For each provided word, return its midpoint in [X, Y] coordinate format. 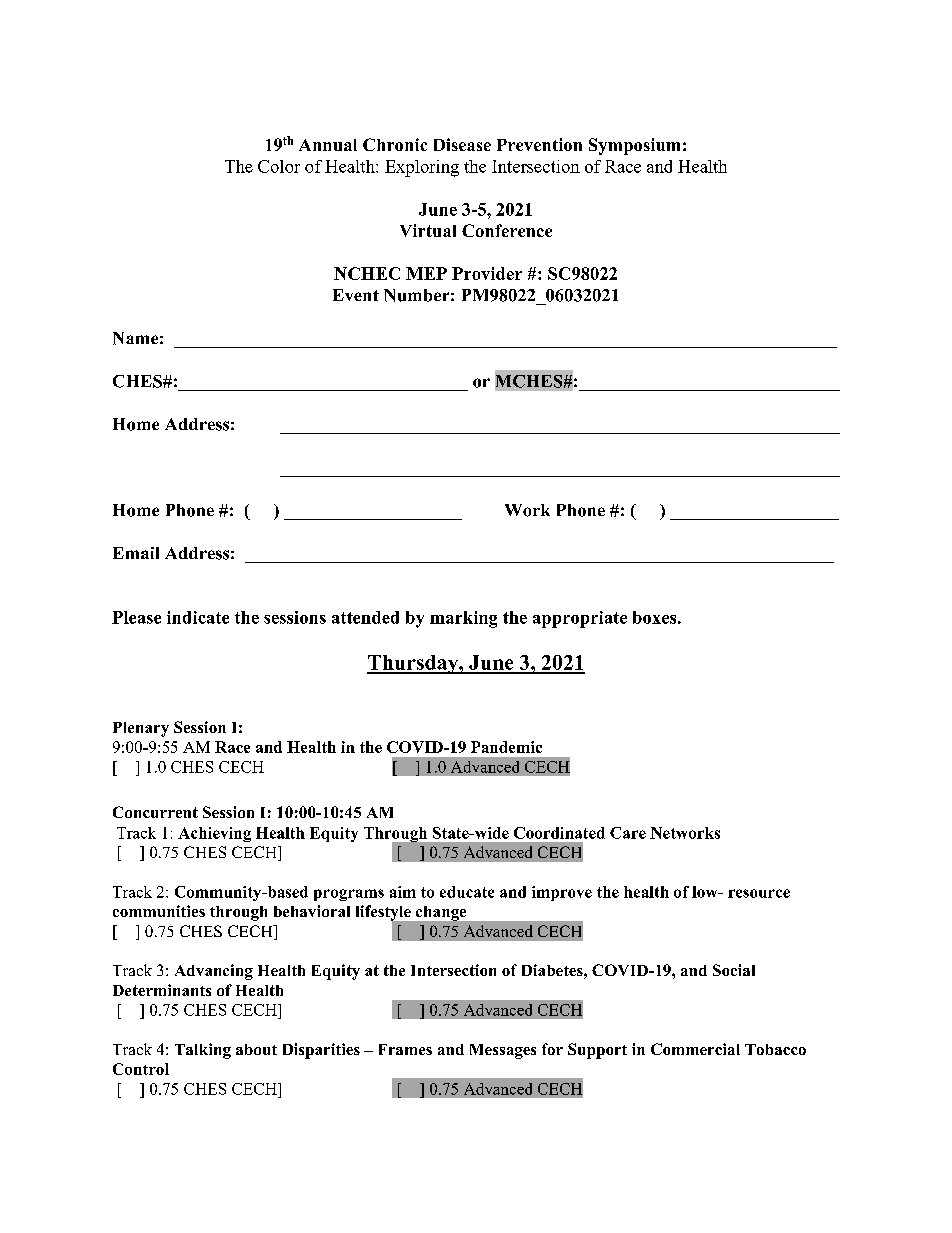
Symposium [634, 146]
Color [279, 166]
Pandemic [506, 747]
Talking [203, 1051]
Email [136, 553]
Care [628, 833]
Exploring [422, 168]
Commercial [695, 1049]
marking [463, 619]
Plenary [141, 729]
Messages [503, 1051]
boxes [654, 617]
